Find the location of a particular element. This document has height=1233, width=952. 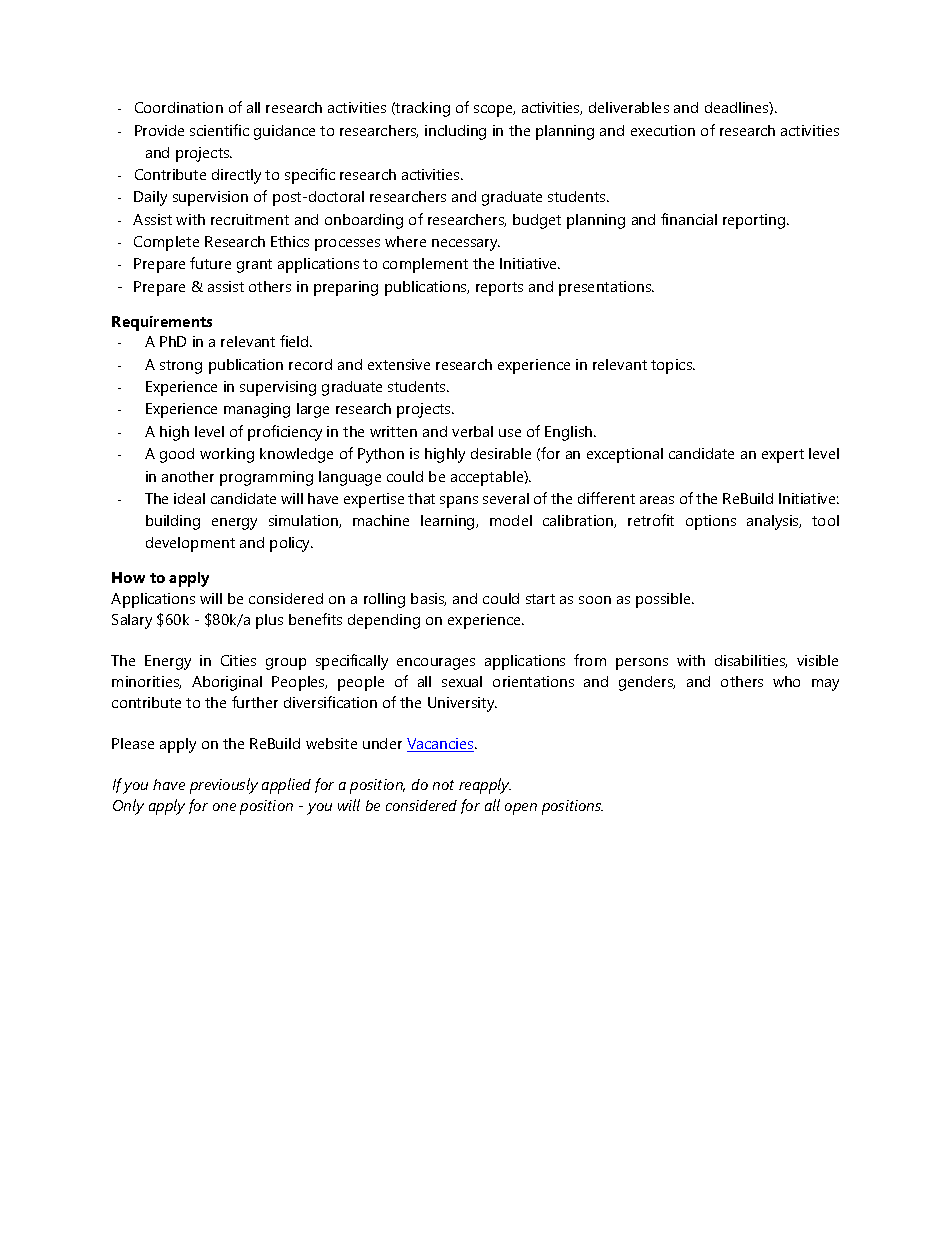

topics is located at coordinates (673, 366).
